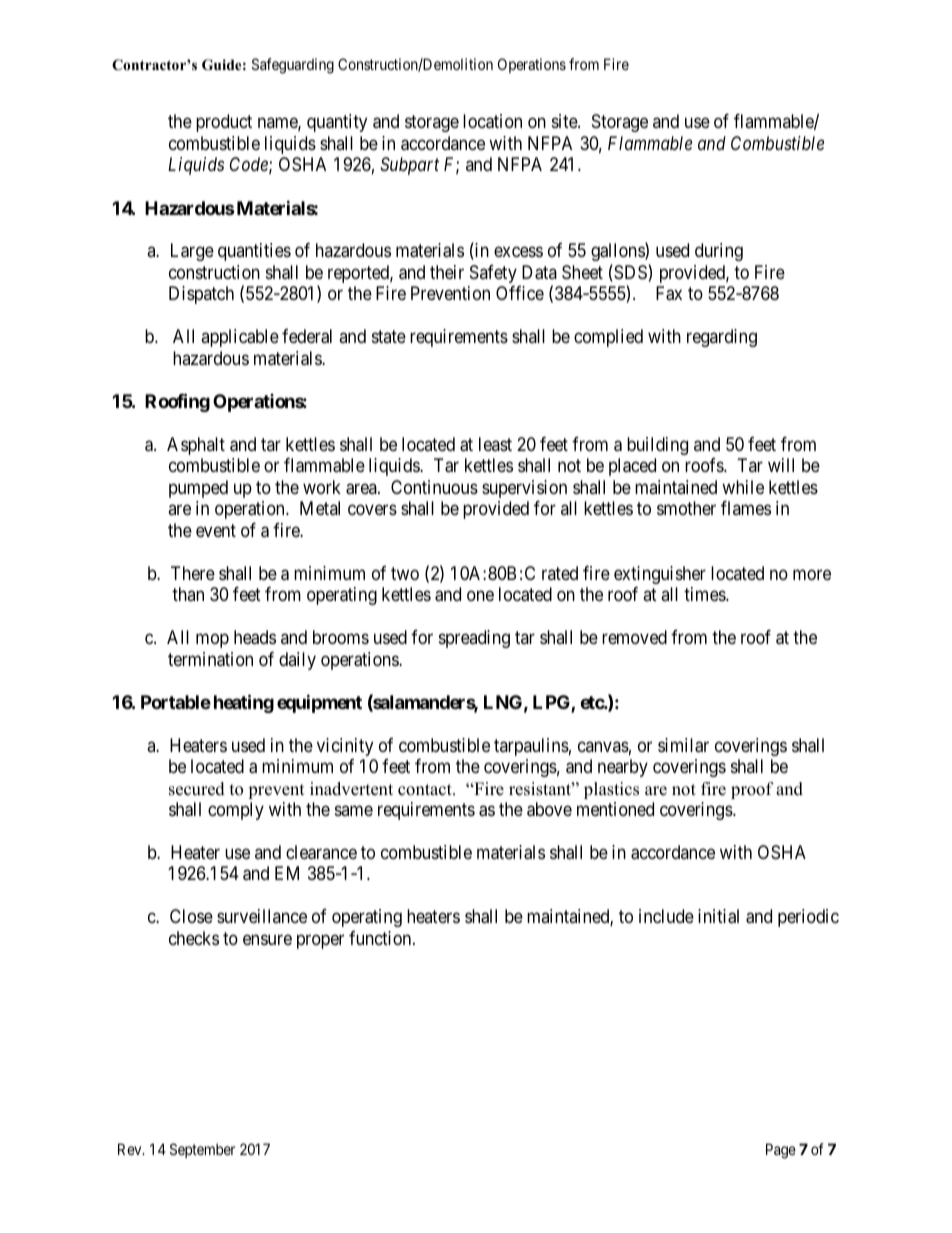 Image resolution: width=952 pixels, height=1233 pixels. I want to click on September, so click(202, 1150).
